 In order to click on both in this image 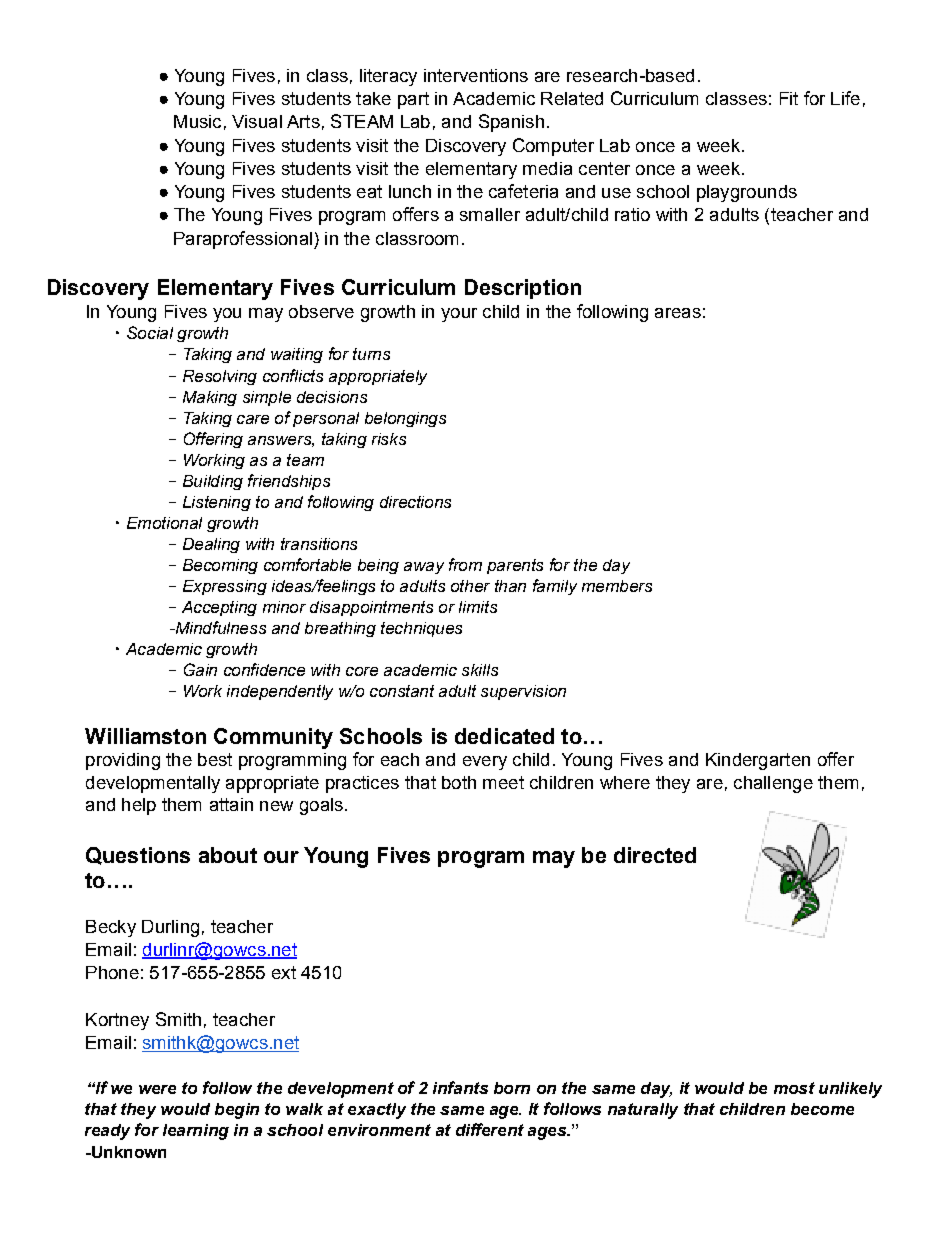, I will do `click(459, 782)`.
